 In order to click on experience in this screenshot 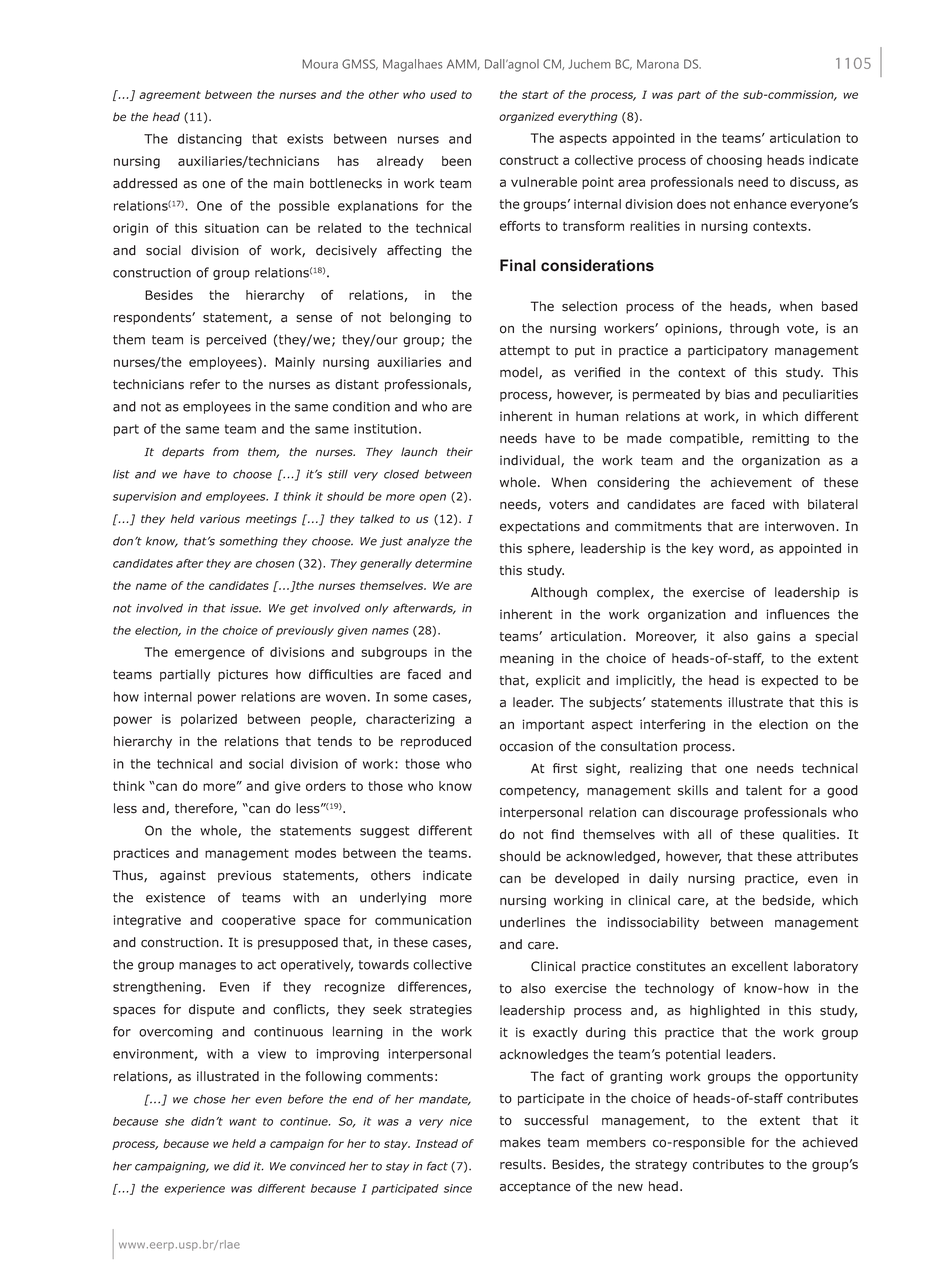, I will do `click(194, 1189)`.
